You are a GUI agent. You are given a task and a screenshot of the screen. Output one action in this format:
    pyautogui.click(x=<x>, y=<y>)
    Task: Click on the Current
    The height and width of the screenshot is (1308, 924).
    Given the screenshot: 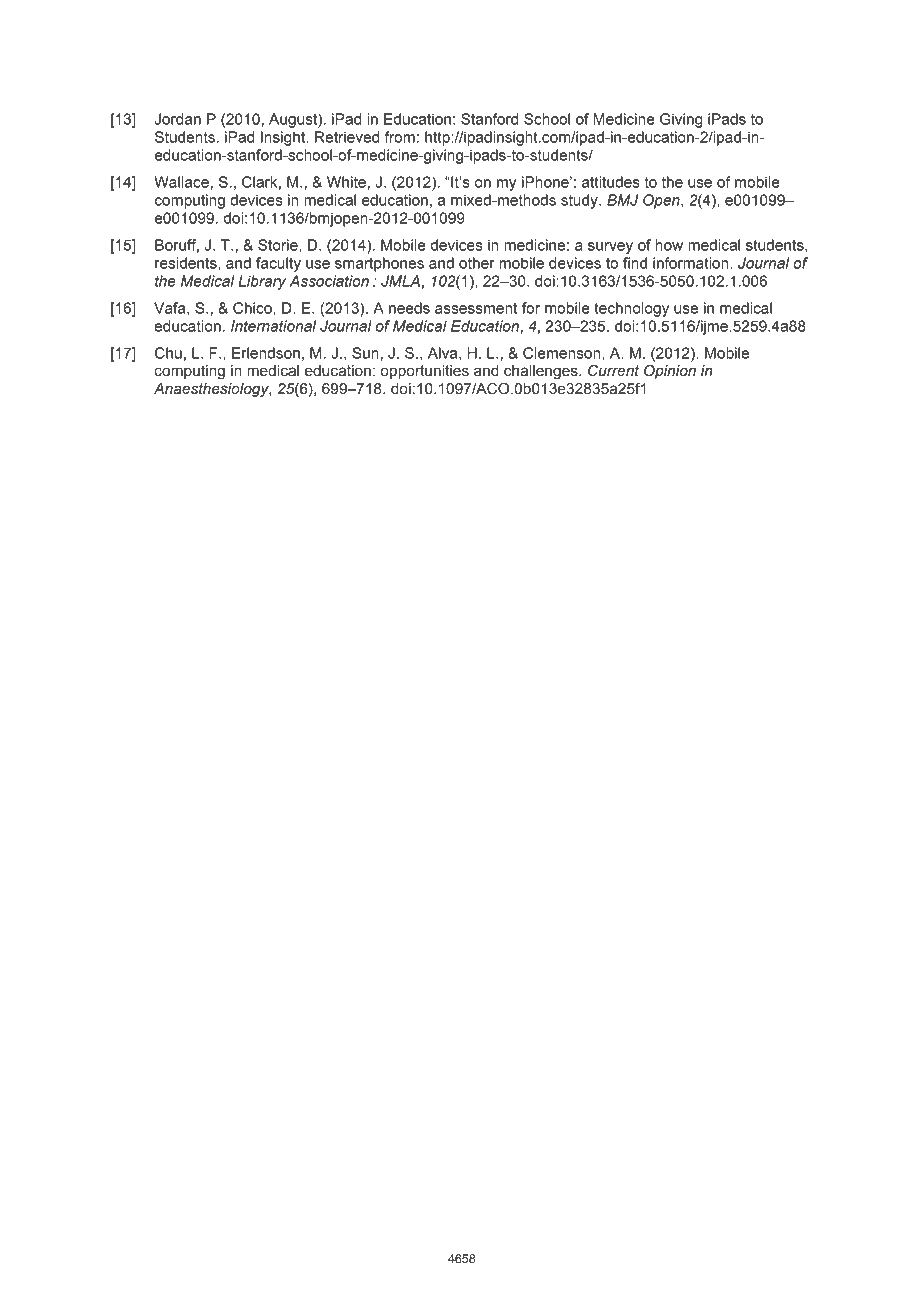 What is the action you would take?
    pyautogui.click(x=613, y=370)
